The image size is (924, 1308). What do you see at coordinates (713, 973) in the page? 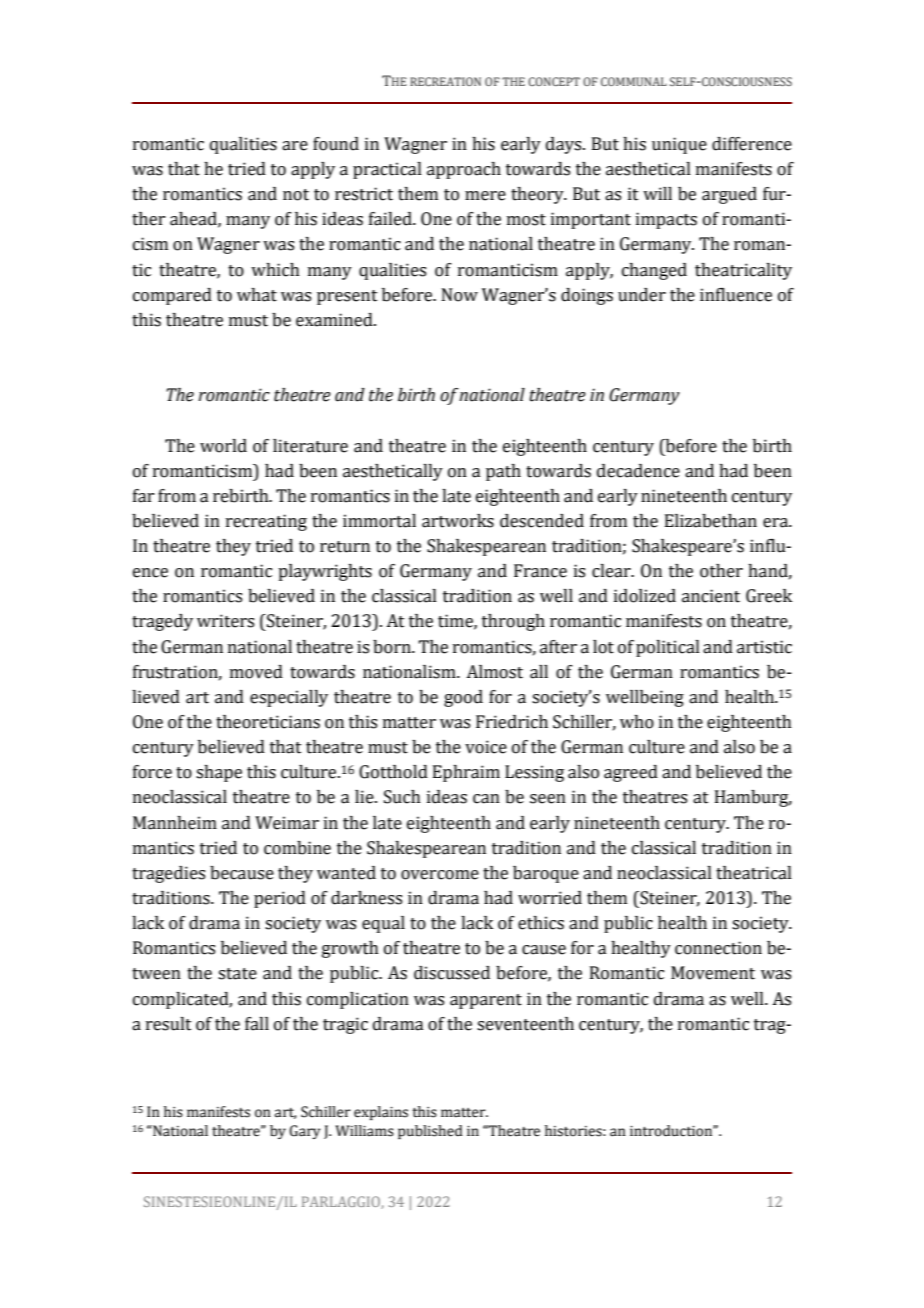
I see `Movement` at bounding box center [713, 973].
